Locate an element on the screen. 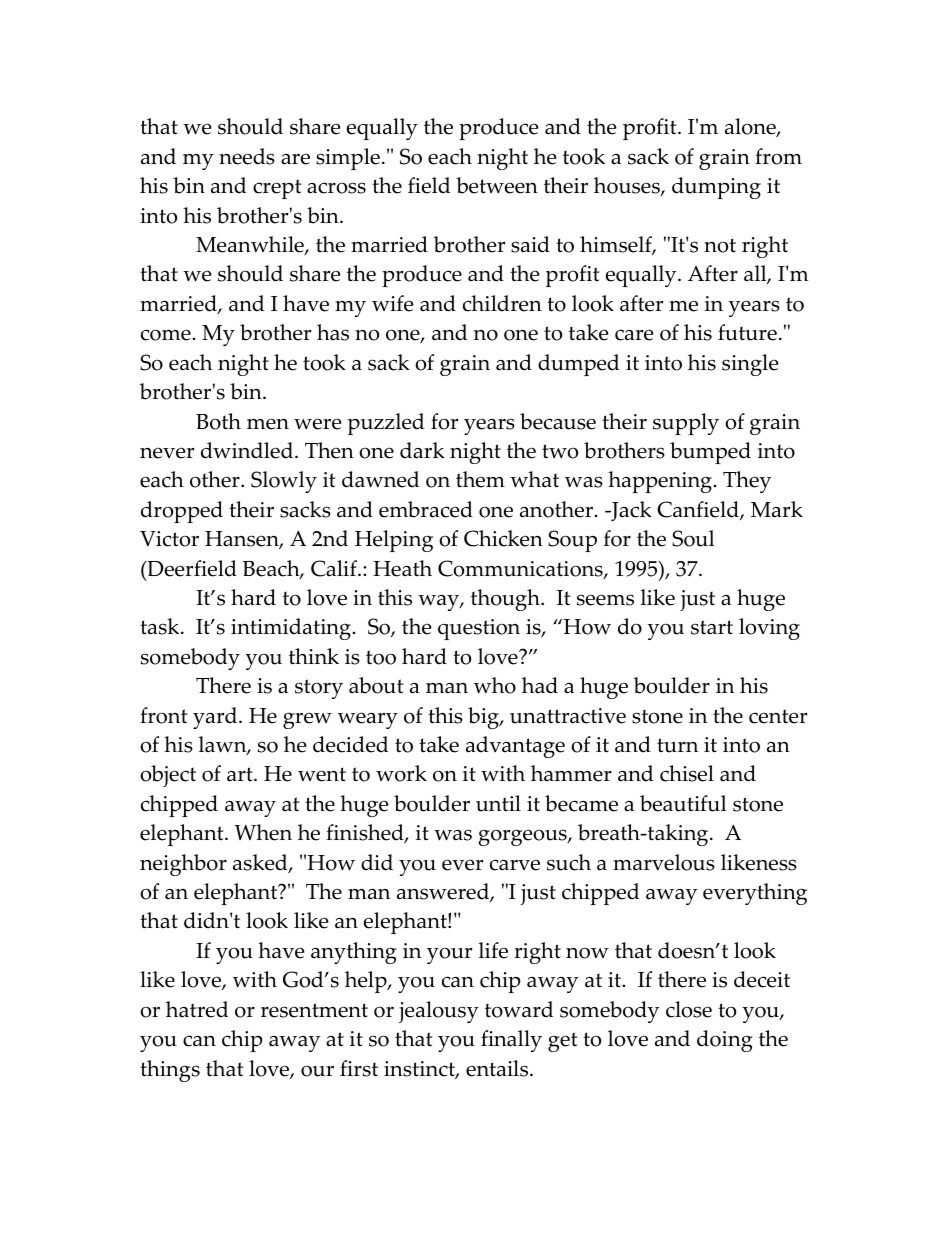  dropped is located at coordinates (182, 512).
